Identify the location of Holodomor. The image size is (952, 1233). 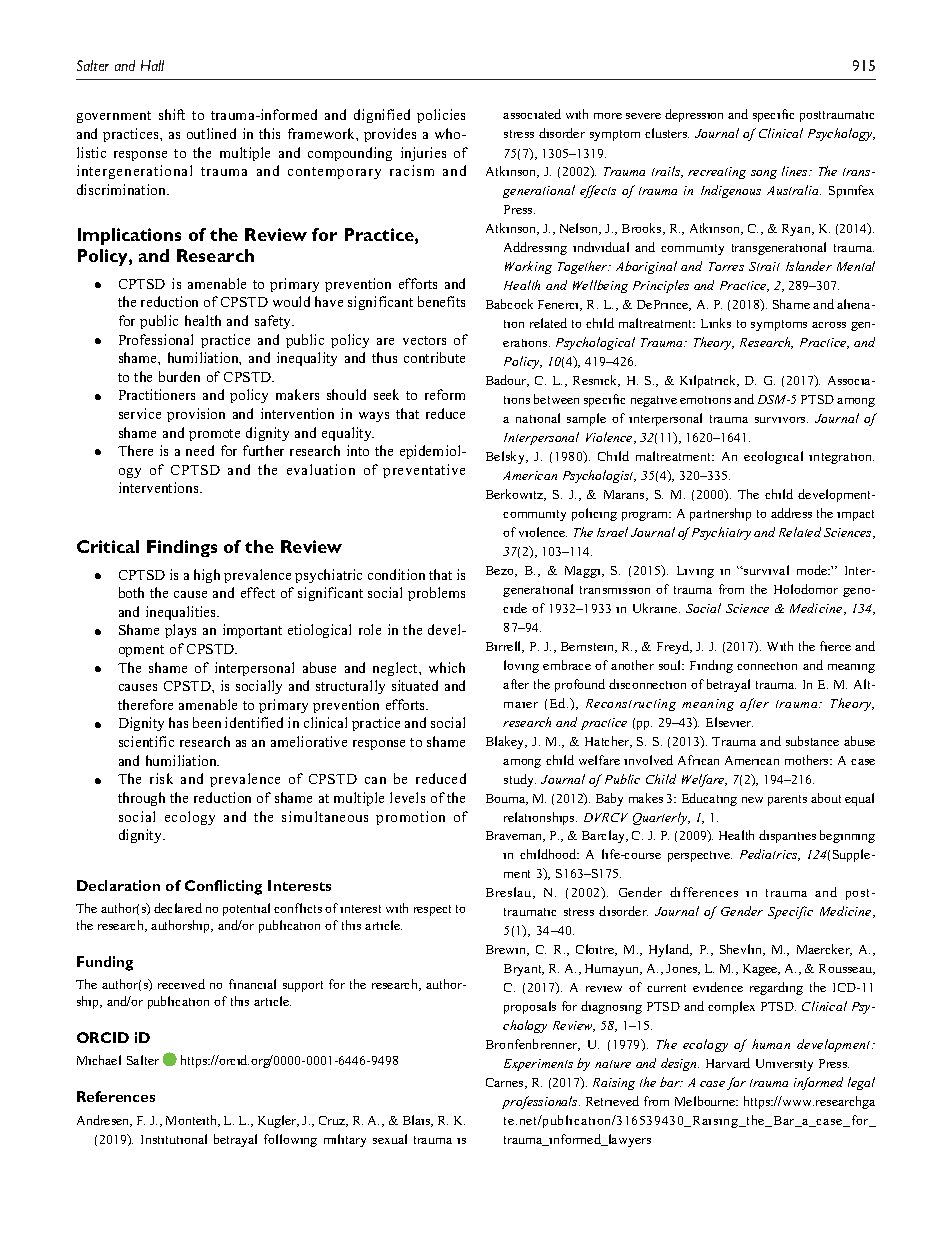
(806, 589).
